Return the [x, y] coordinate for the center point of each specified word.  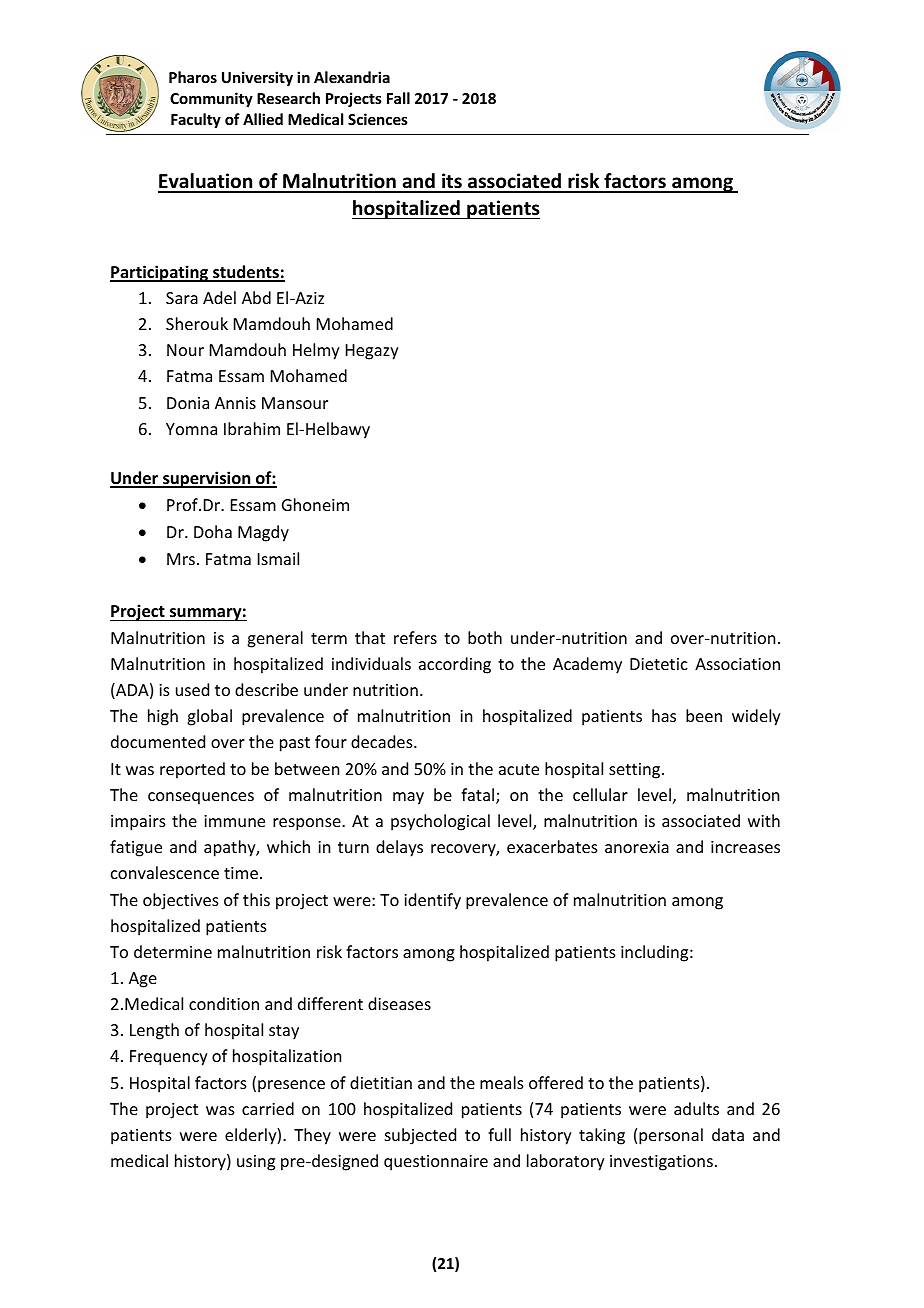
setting [636, 771]
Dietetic [659, 664]
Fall [398, 98]
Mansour [295, 403]
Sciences [378, 119]
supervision [207, 479]
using [256, 1163]
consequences [201, 798]
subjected [420, 1136]
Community [211, 99]
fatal [479, 796]
